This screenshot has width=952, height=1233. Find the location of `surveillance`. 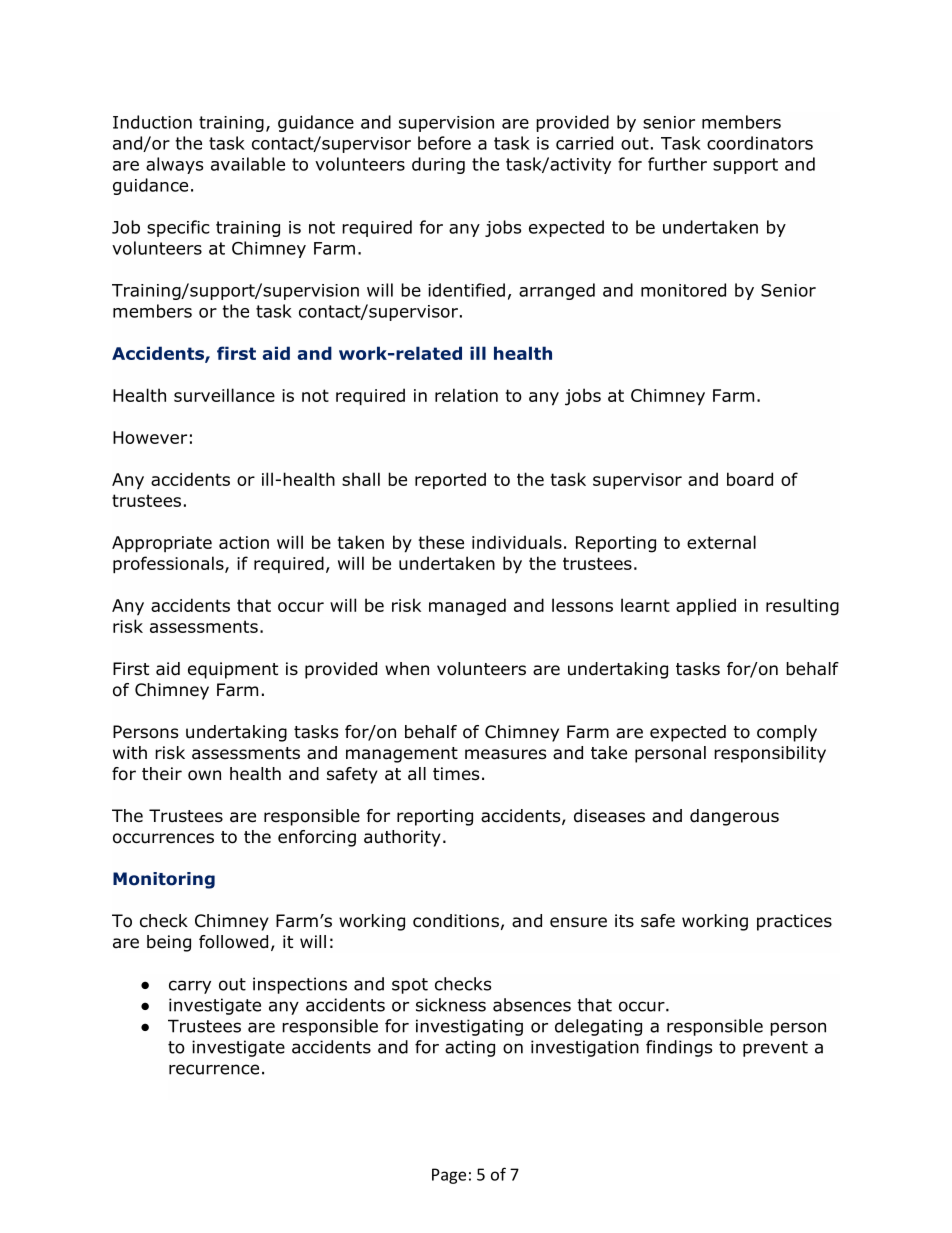

surveillance is located at coordinates (224, 395).
